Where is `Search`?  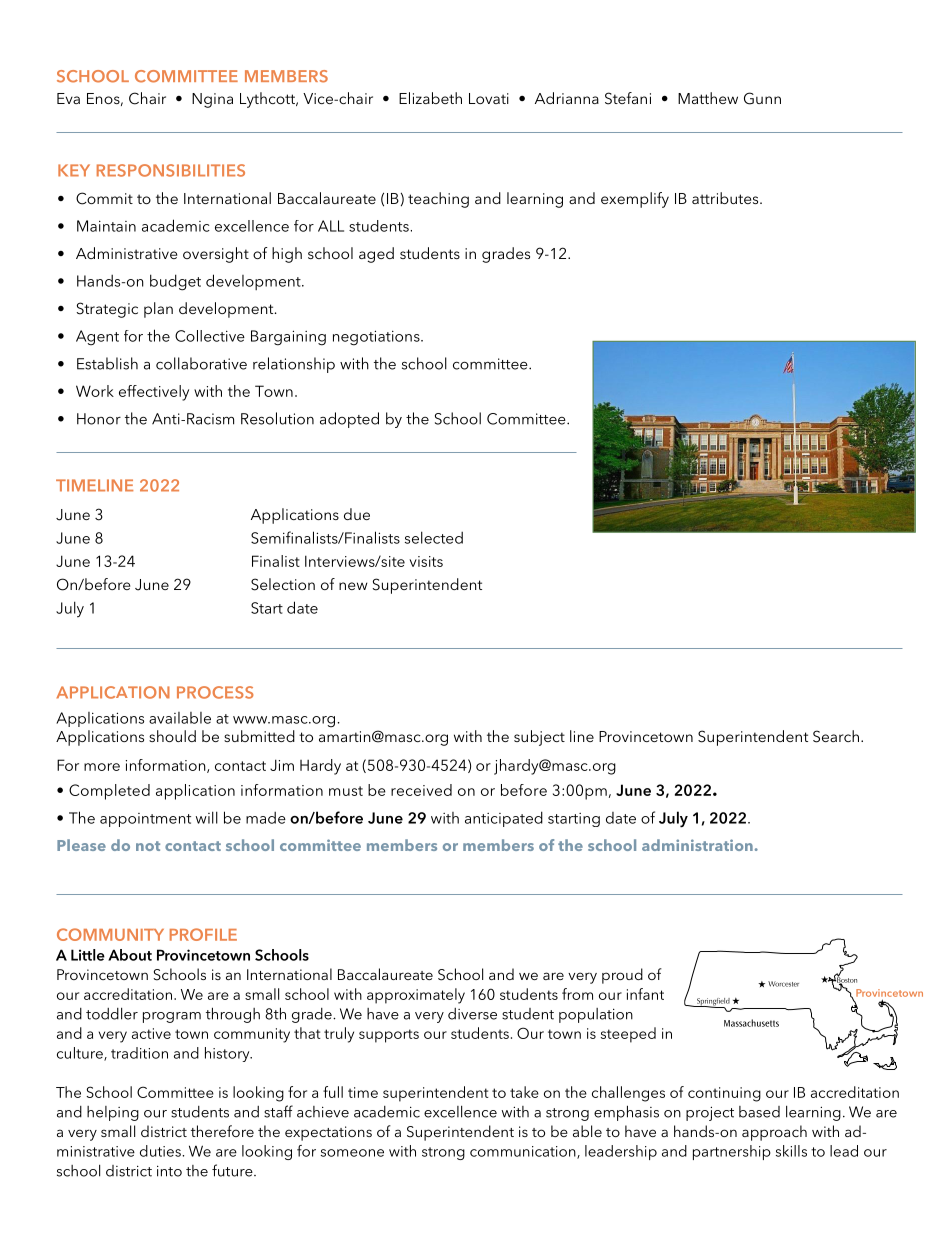 Search is located at coordinates (836, 736).
